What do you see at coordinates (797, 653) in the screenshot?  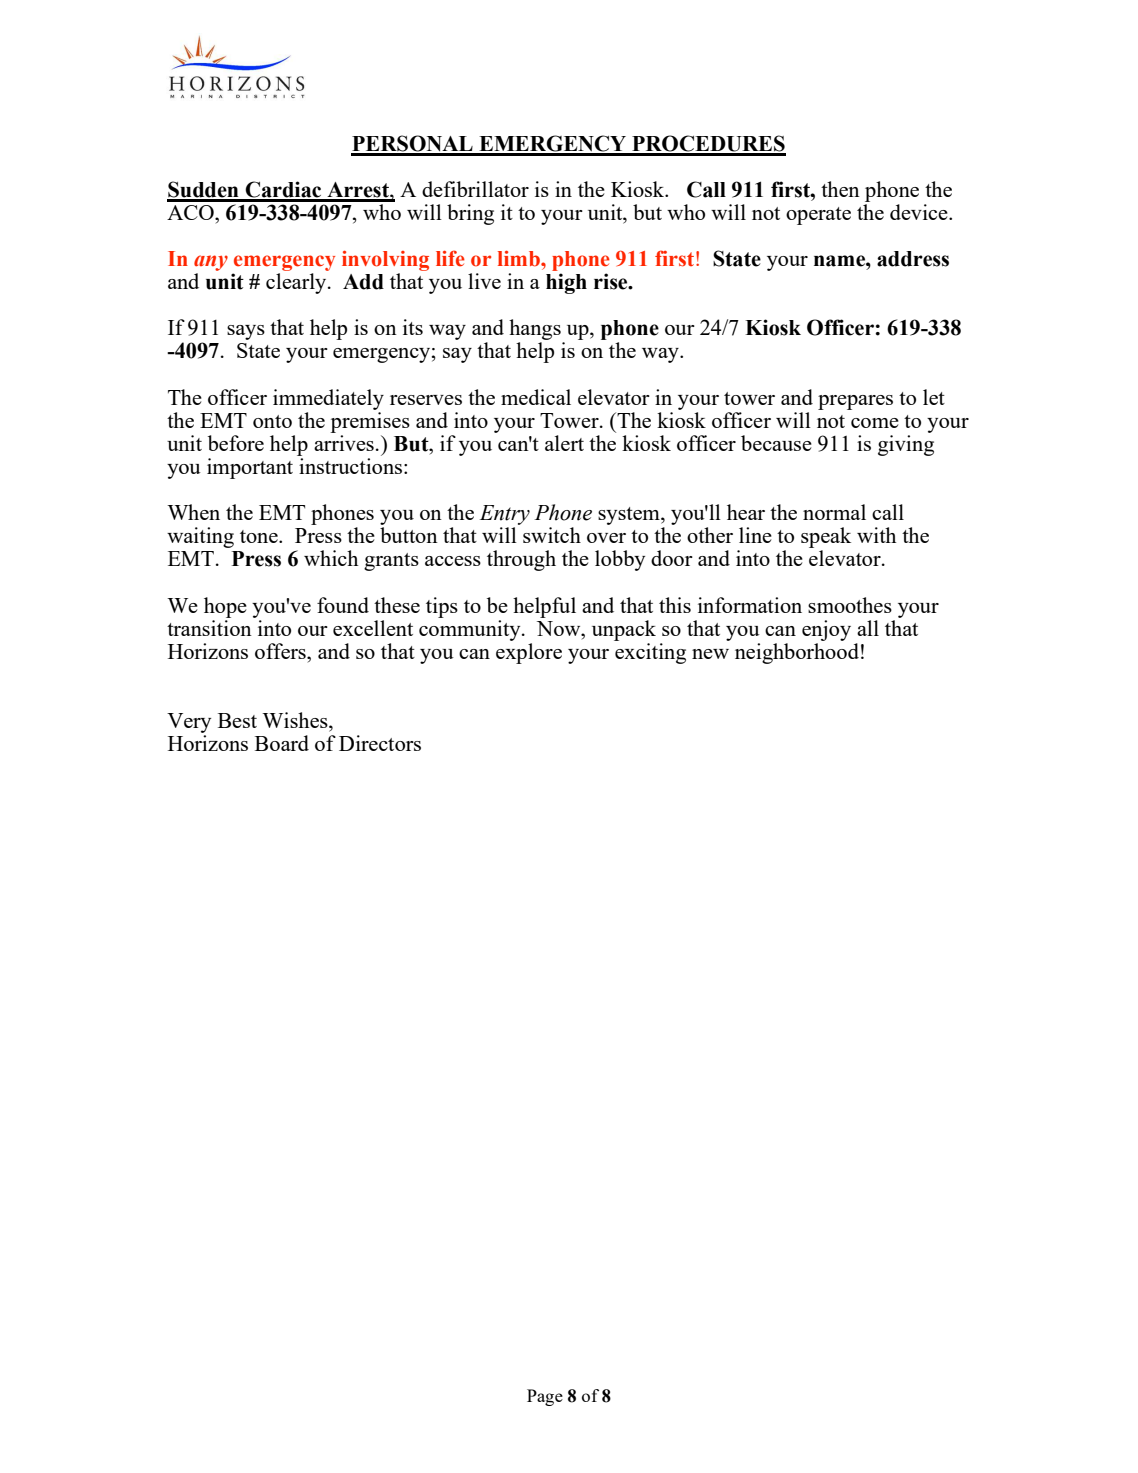 I see `neighborhood` at bounding box center [797, 653].
